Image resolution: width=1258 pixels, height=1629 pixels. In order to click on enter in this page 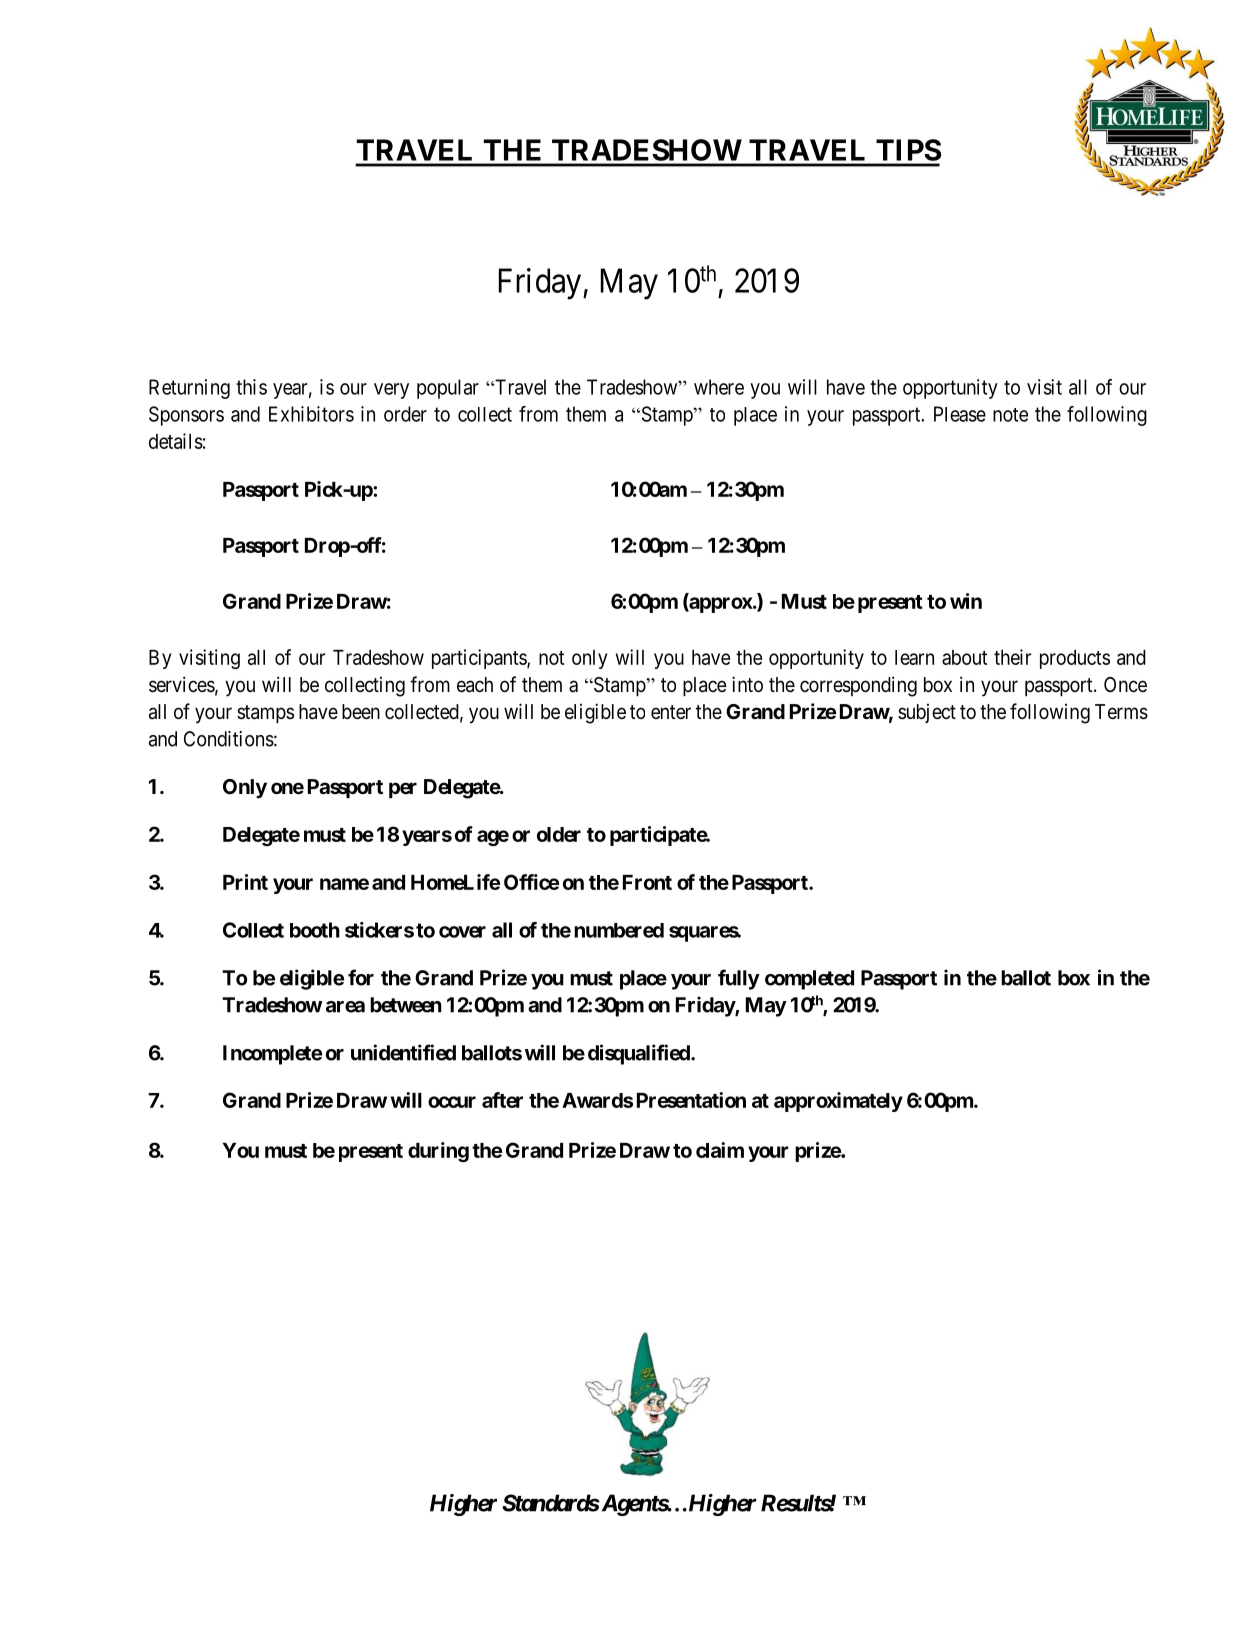, I will do `click(671, 712)`.
